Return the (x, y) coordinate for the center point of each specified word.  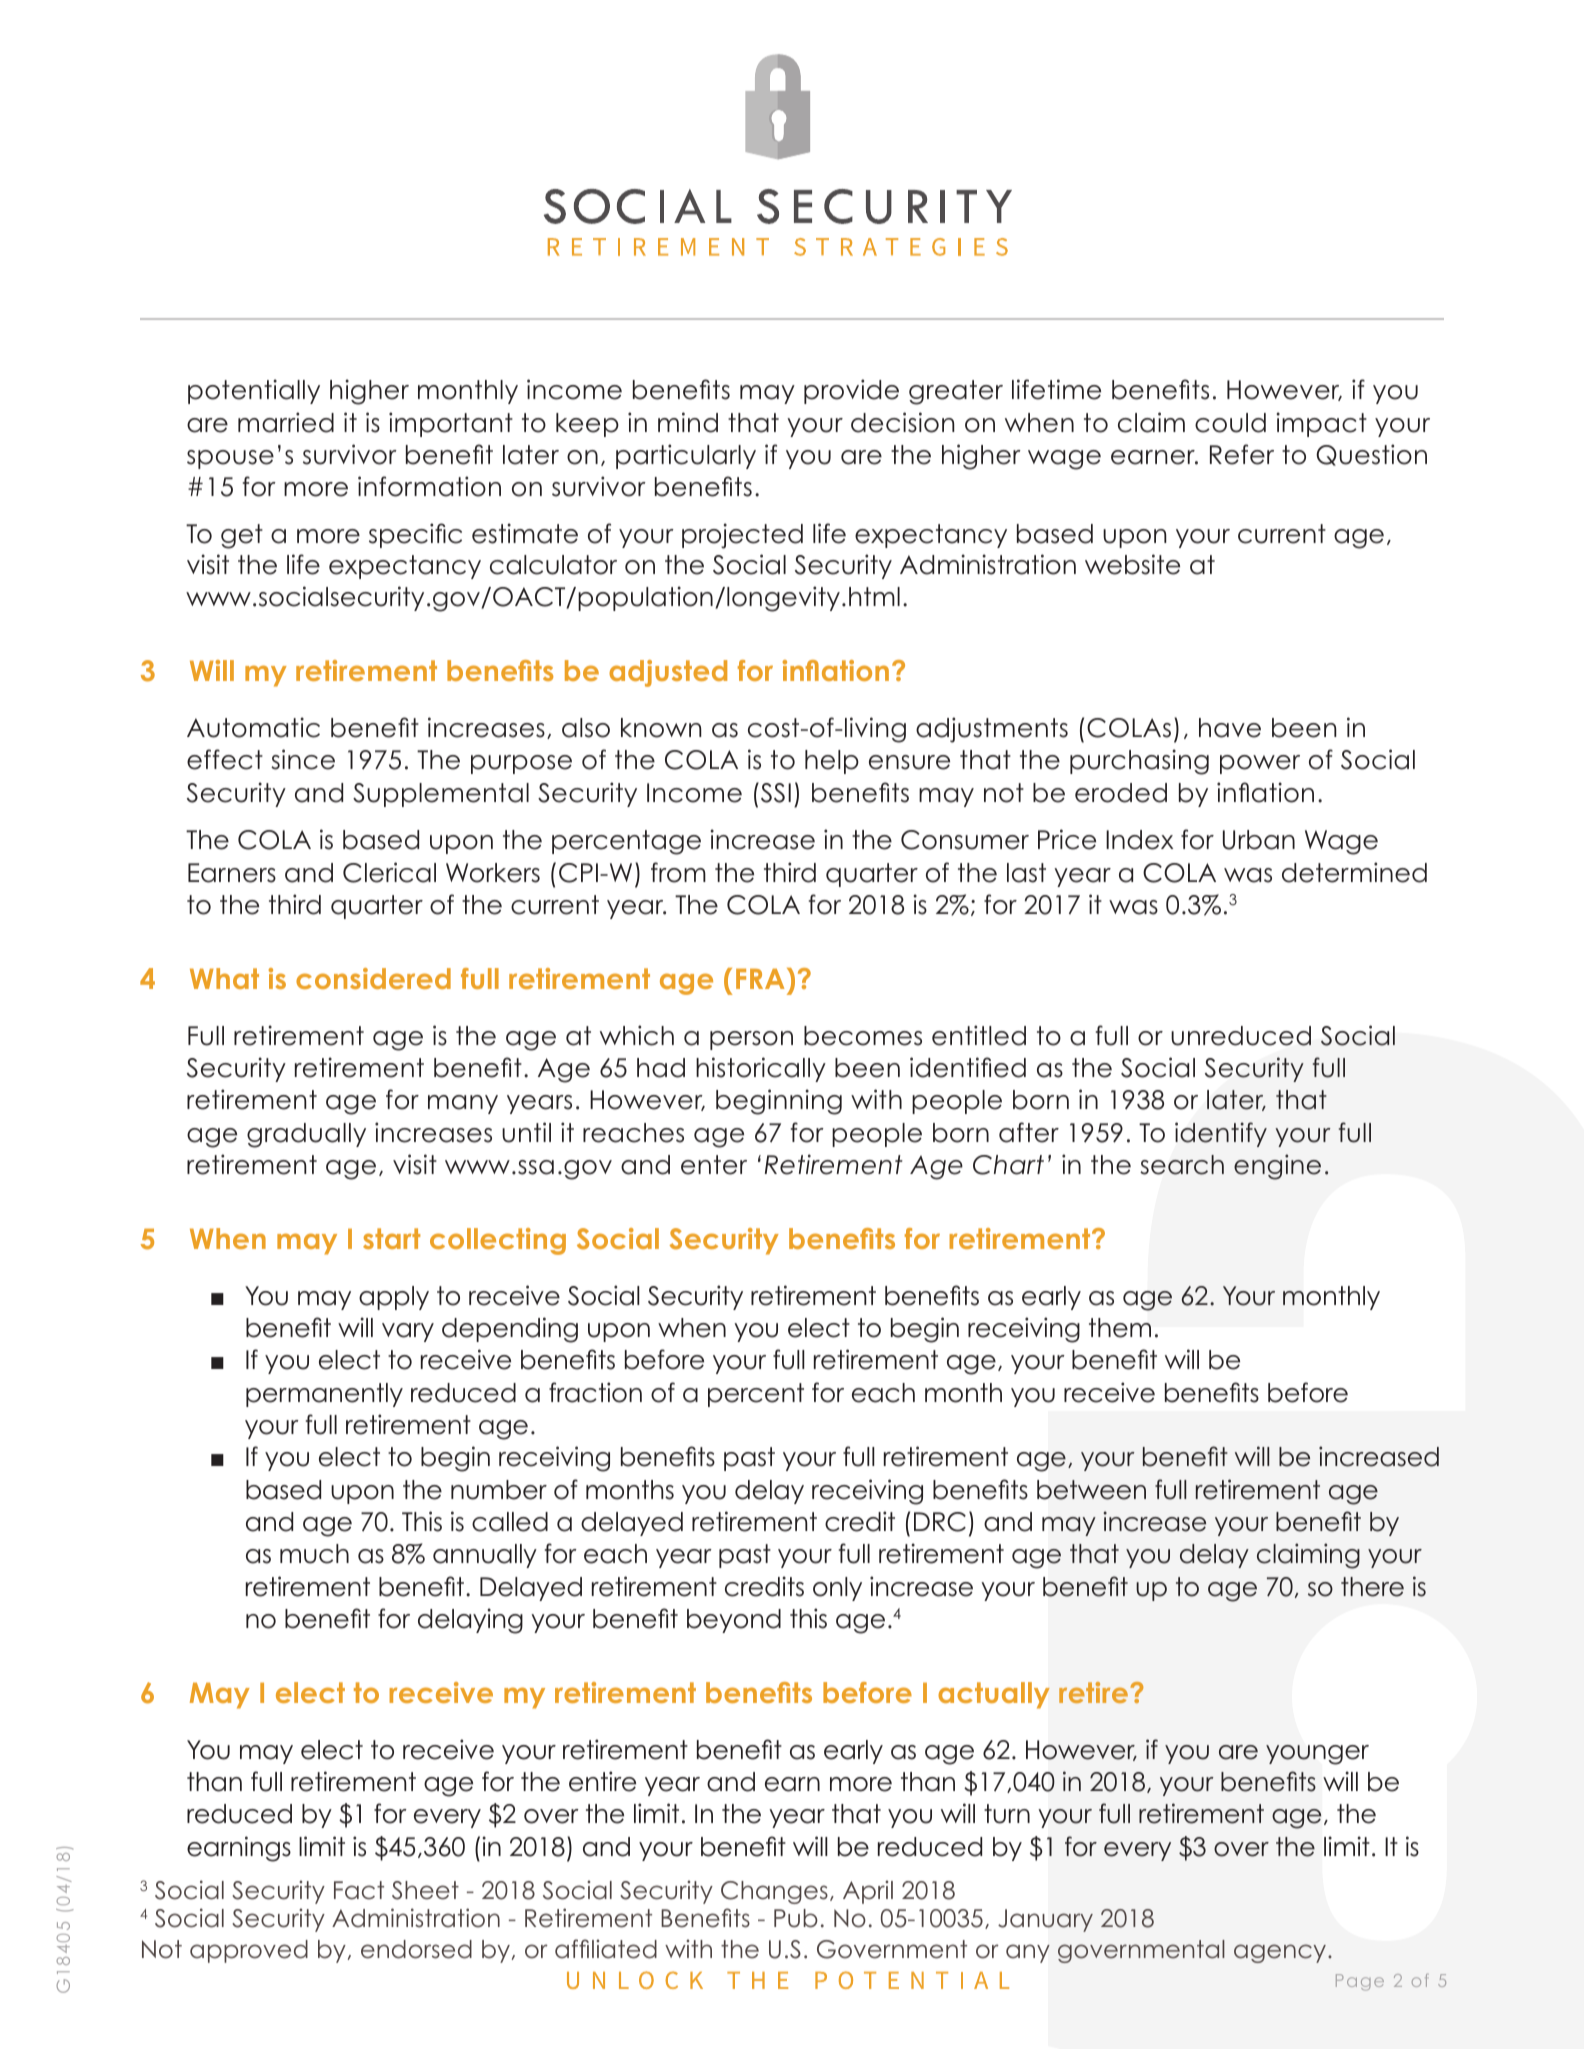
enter (714, 1165)
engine (1277, 1167)
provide (851, 391)
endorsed (416, 1949)
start (391, 1238)
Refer (1242, 454)
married (286, 422)
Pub (796, 1918)
